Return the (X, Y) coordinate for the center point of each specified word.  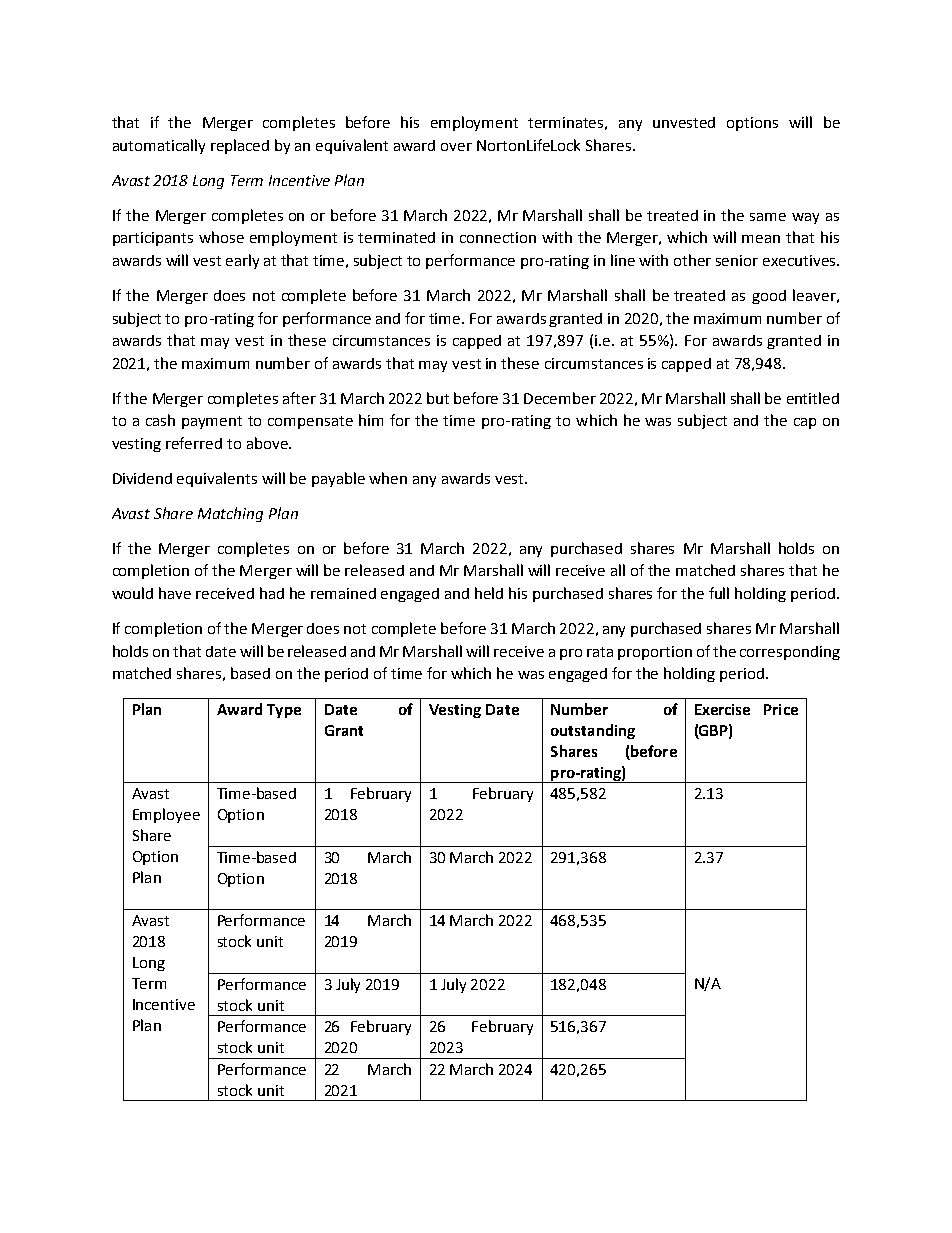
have (175, 593)
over (456, 147)
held (489, 593)
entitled (813, 398)
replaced (240, 146)
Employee (166, 815)
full (719, 593)
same (768, 217)
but (438, 398)
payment (212, 422)
